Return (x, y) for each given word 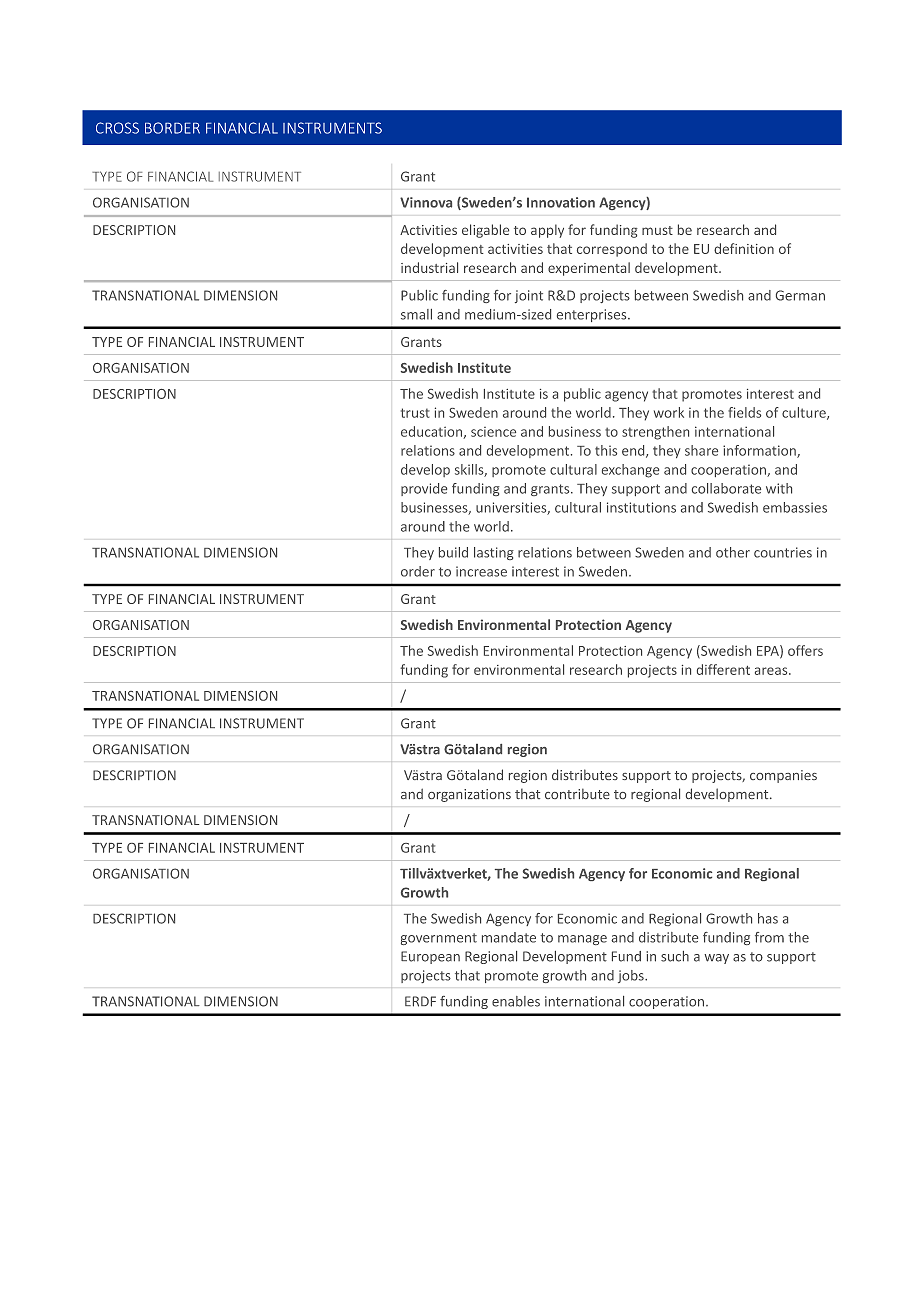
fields (744, 412)
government (439, 939)
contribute (577, 793)
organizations (469, 795)
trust (415, 413)
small (416, 314)
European (430, 957)
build (453, 552)
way (716, 959)
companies (783, 776)
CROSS (117, 128)
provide (424, 489)
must (657, 230)
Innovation (561, 202)
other (733, 552)
